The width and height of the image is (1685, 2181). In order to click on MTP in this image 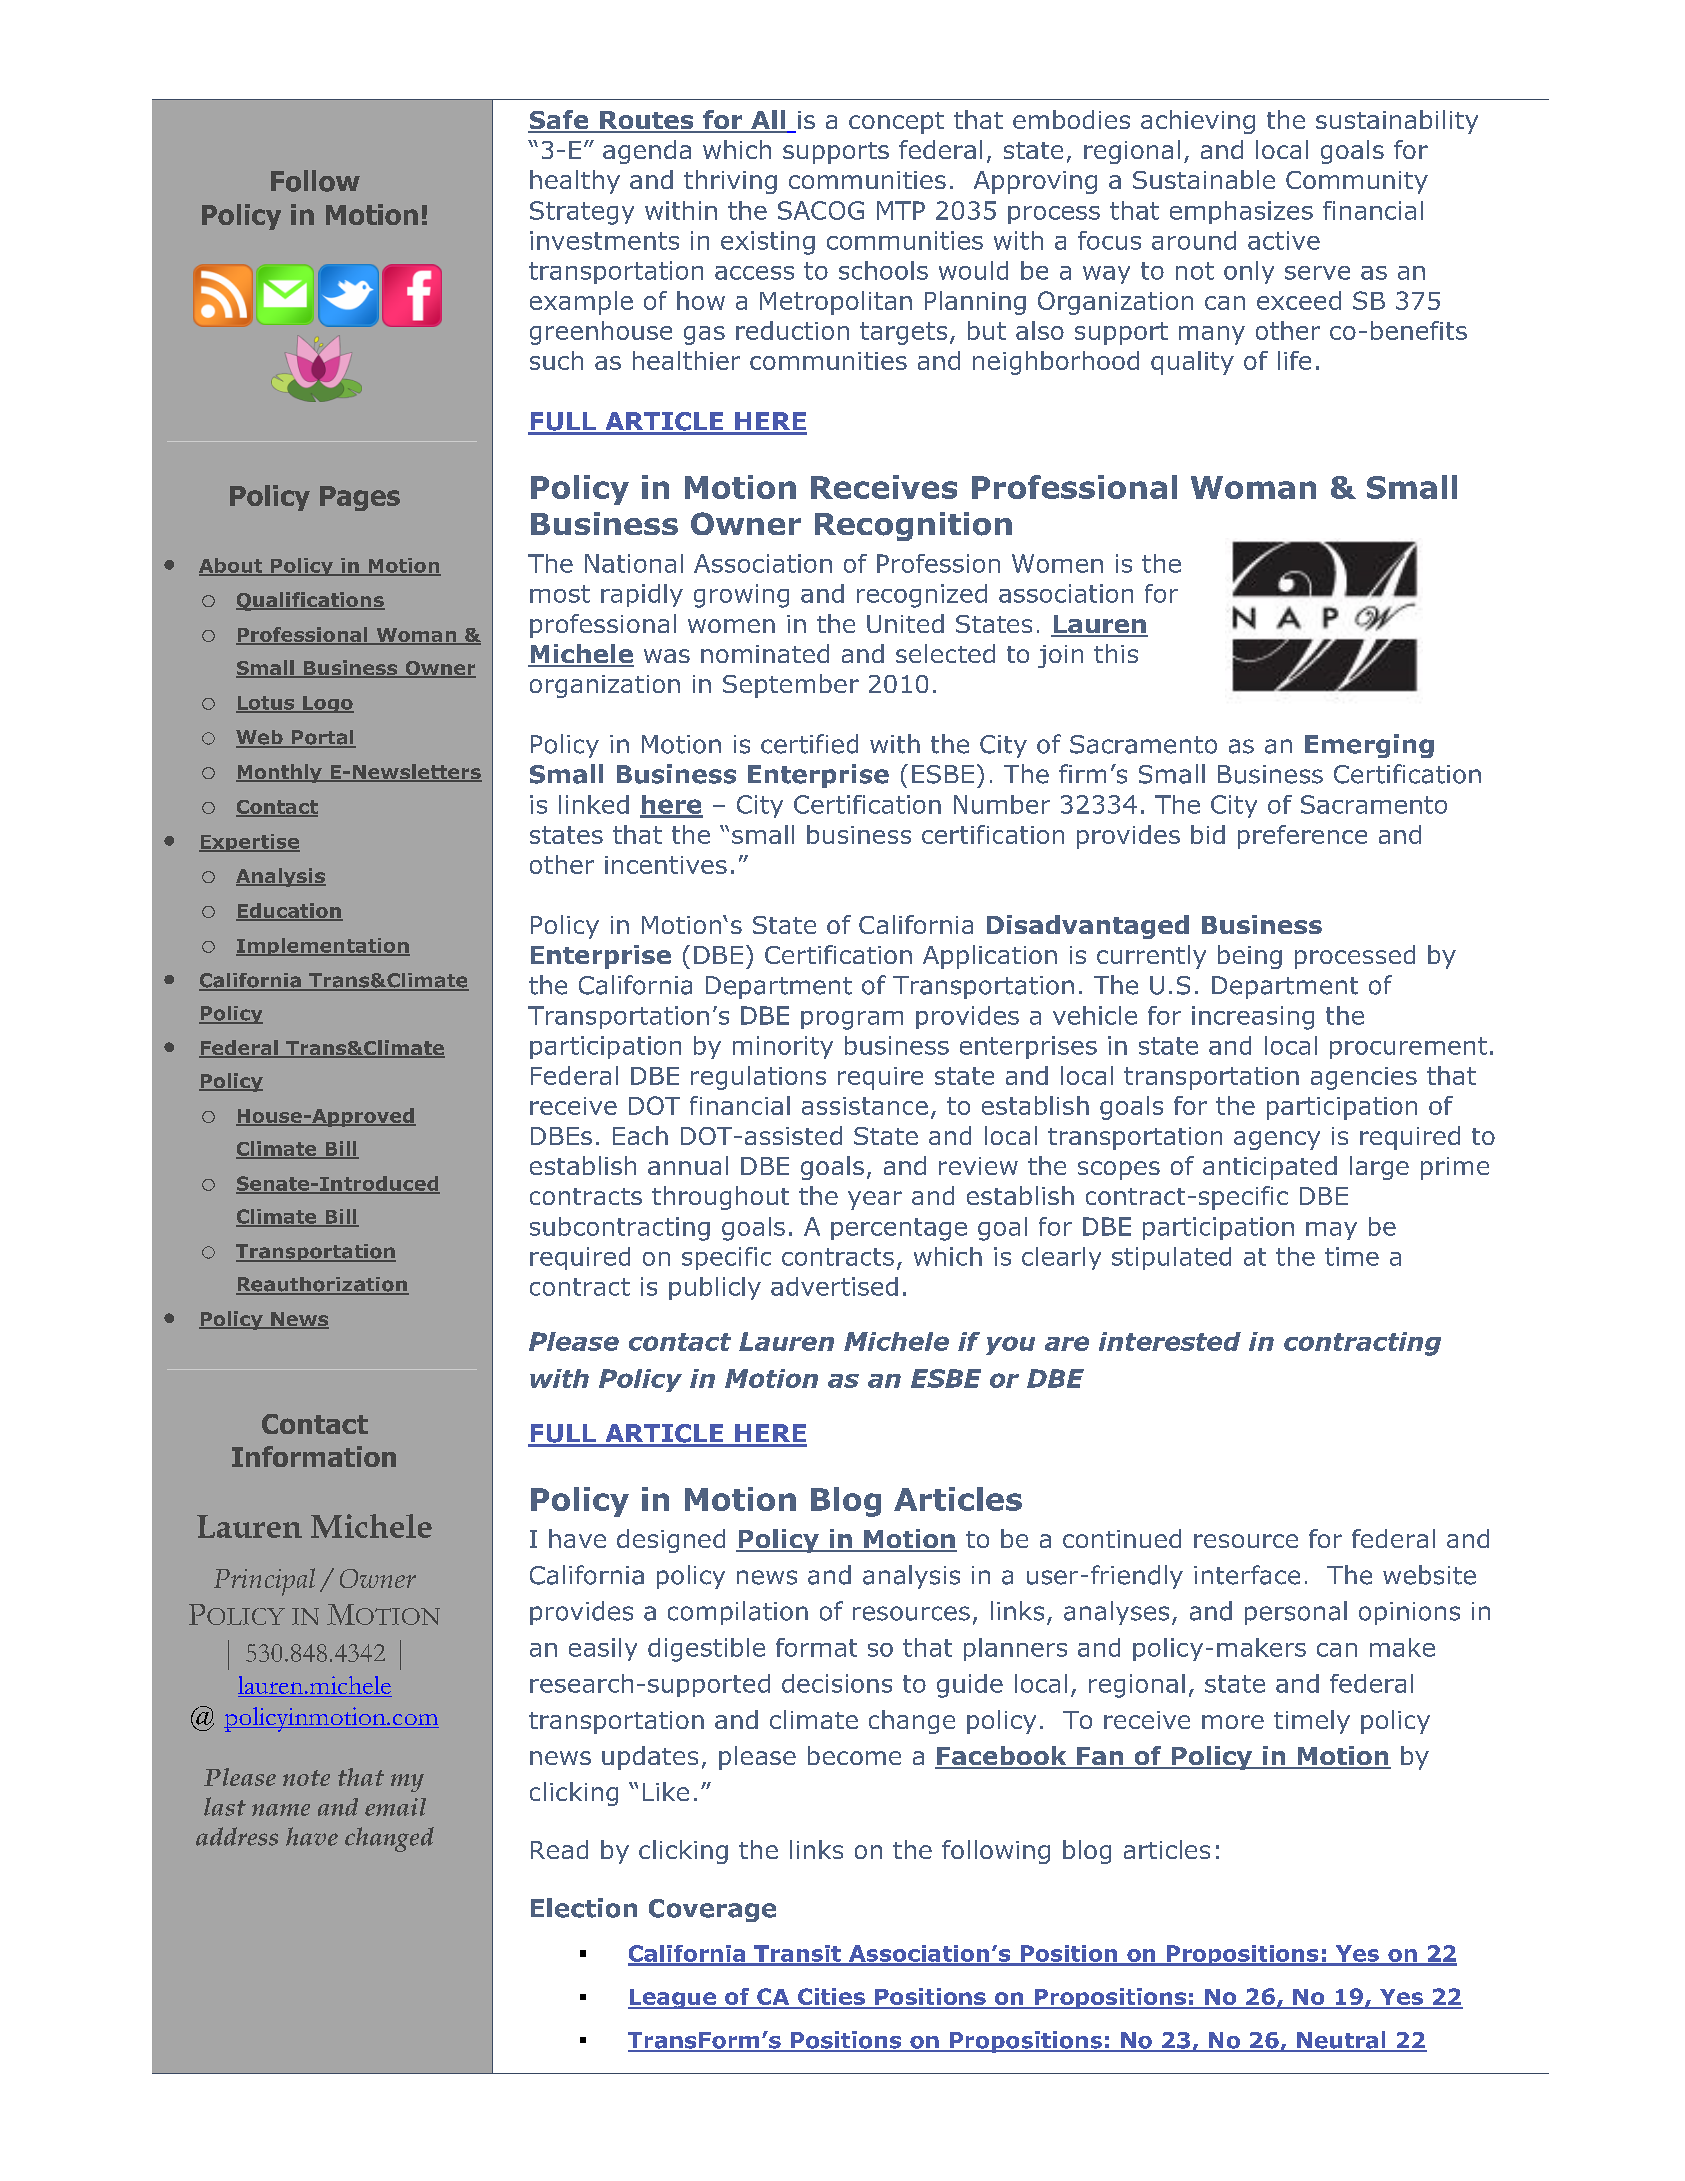, I will do `click(901, 210)`.
